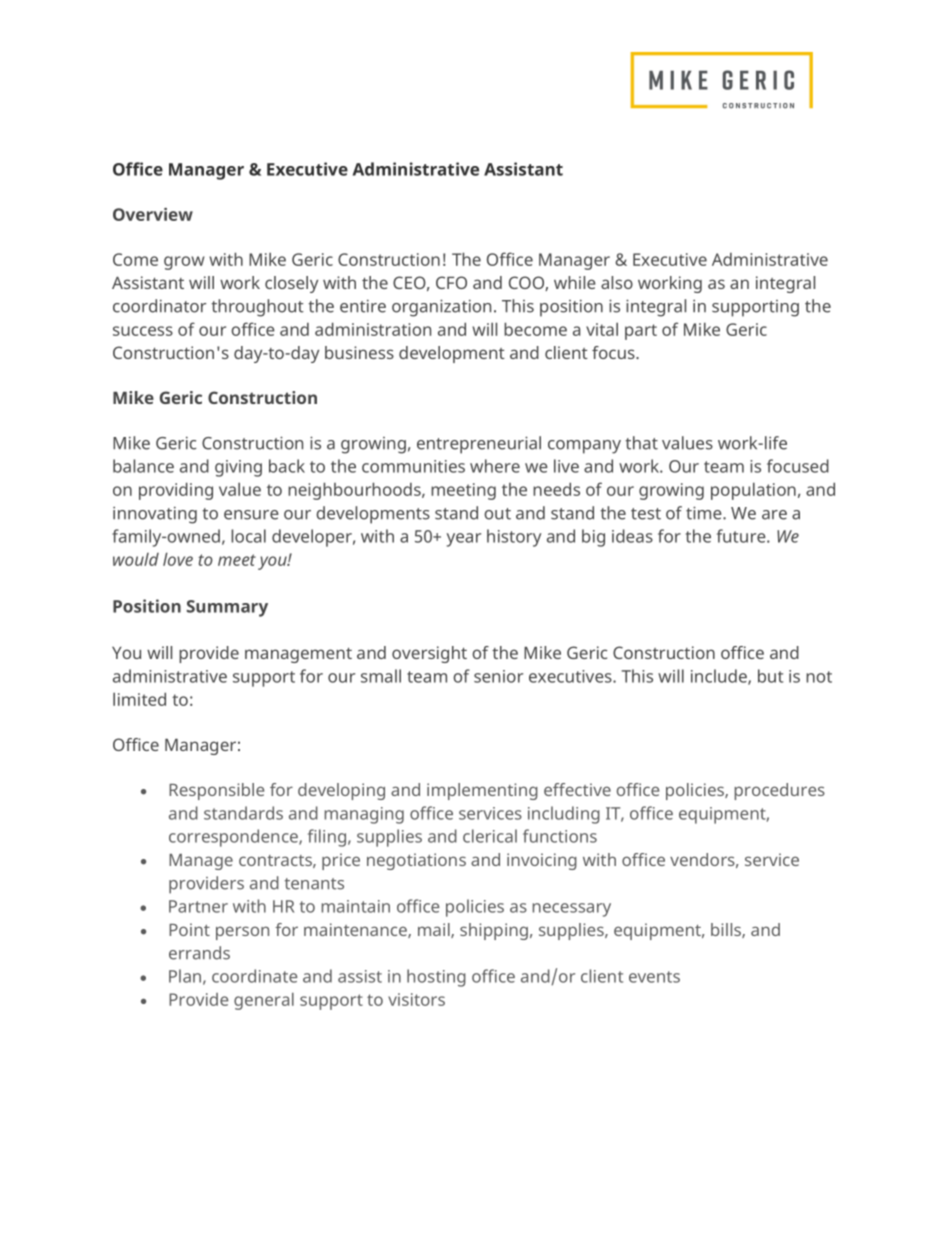  I want to click on hosting, so click(436, 978).
